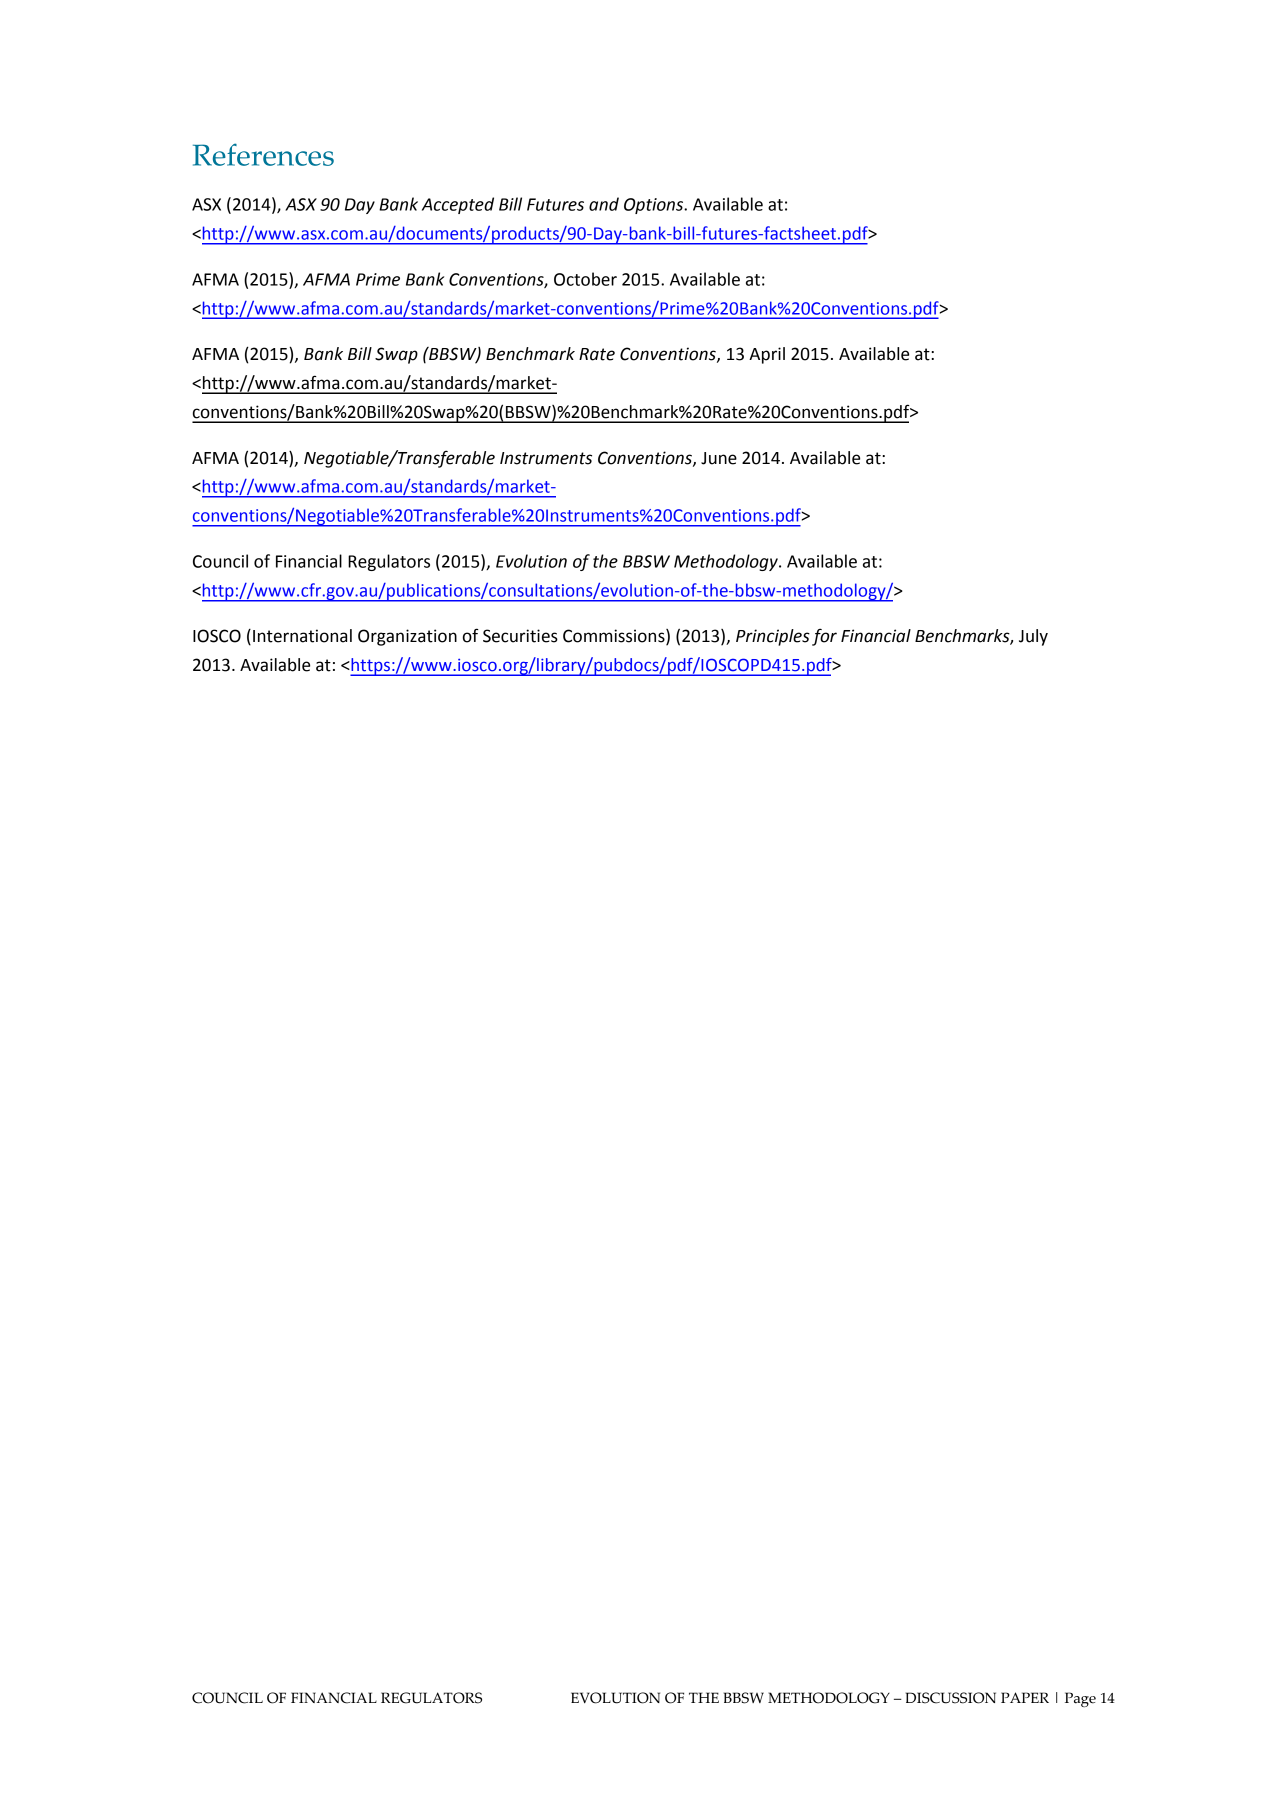 The width and height of the screenshot is (1271, 1799). Describe the element at coordinates (655, 206) in the screenshot. I see `Options` at that location.
